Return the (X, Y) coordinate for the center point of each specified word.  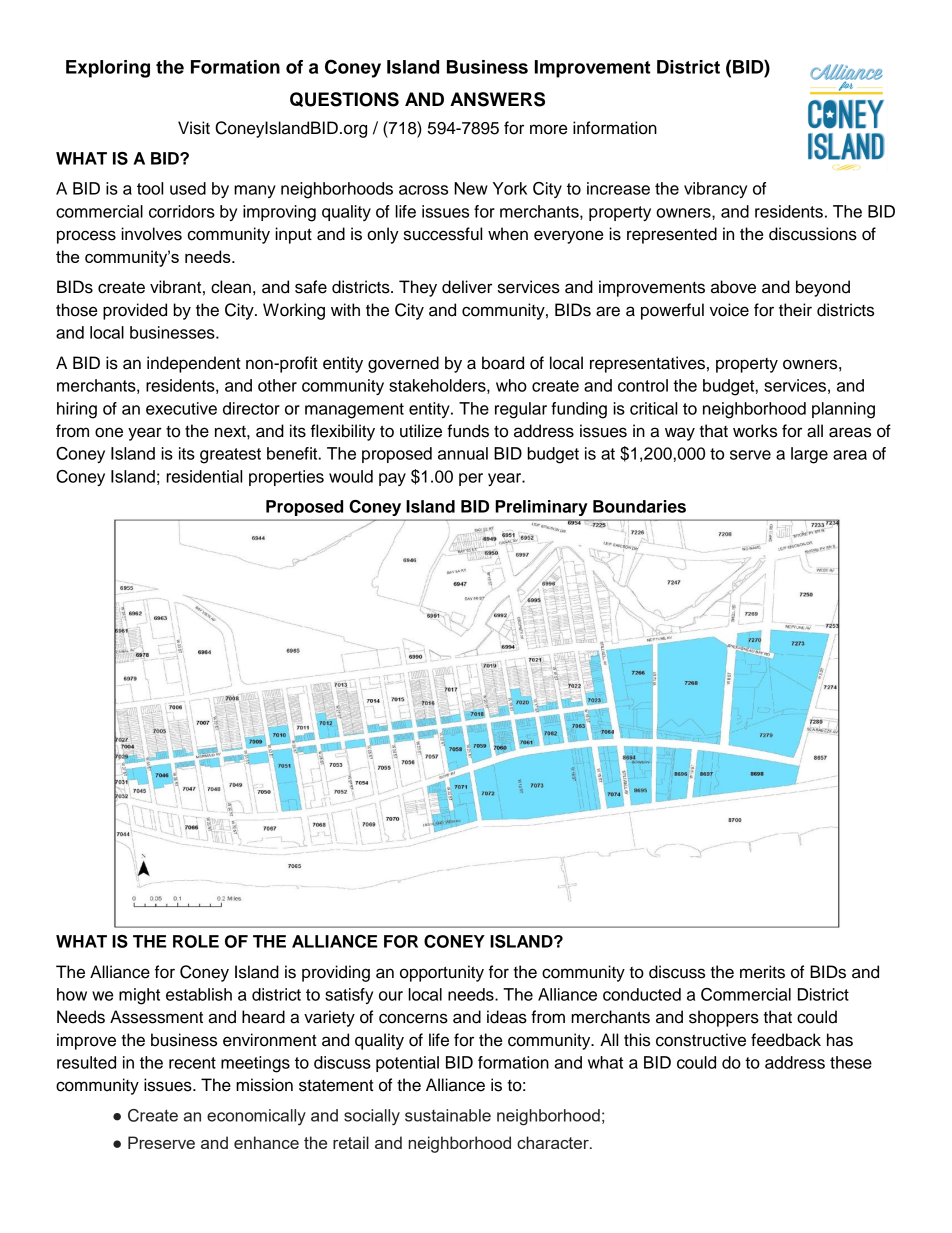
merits (762, 972)
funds (468, 431)
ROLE (196, 941)
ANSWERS (497, 99)
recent (192, 1063)
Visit (194, 128)
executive (181, 408)
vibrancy (715, 190)
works (755, 431)
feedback (786, 1040)
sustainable (448, 1115)
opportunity (442, 973)
